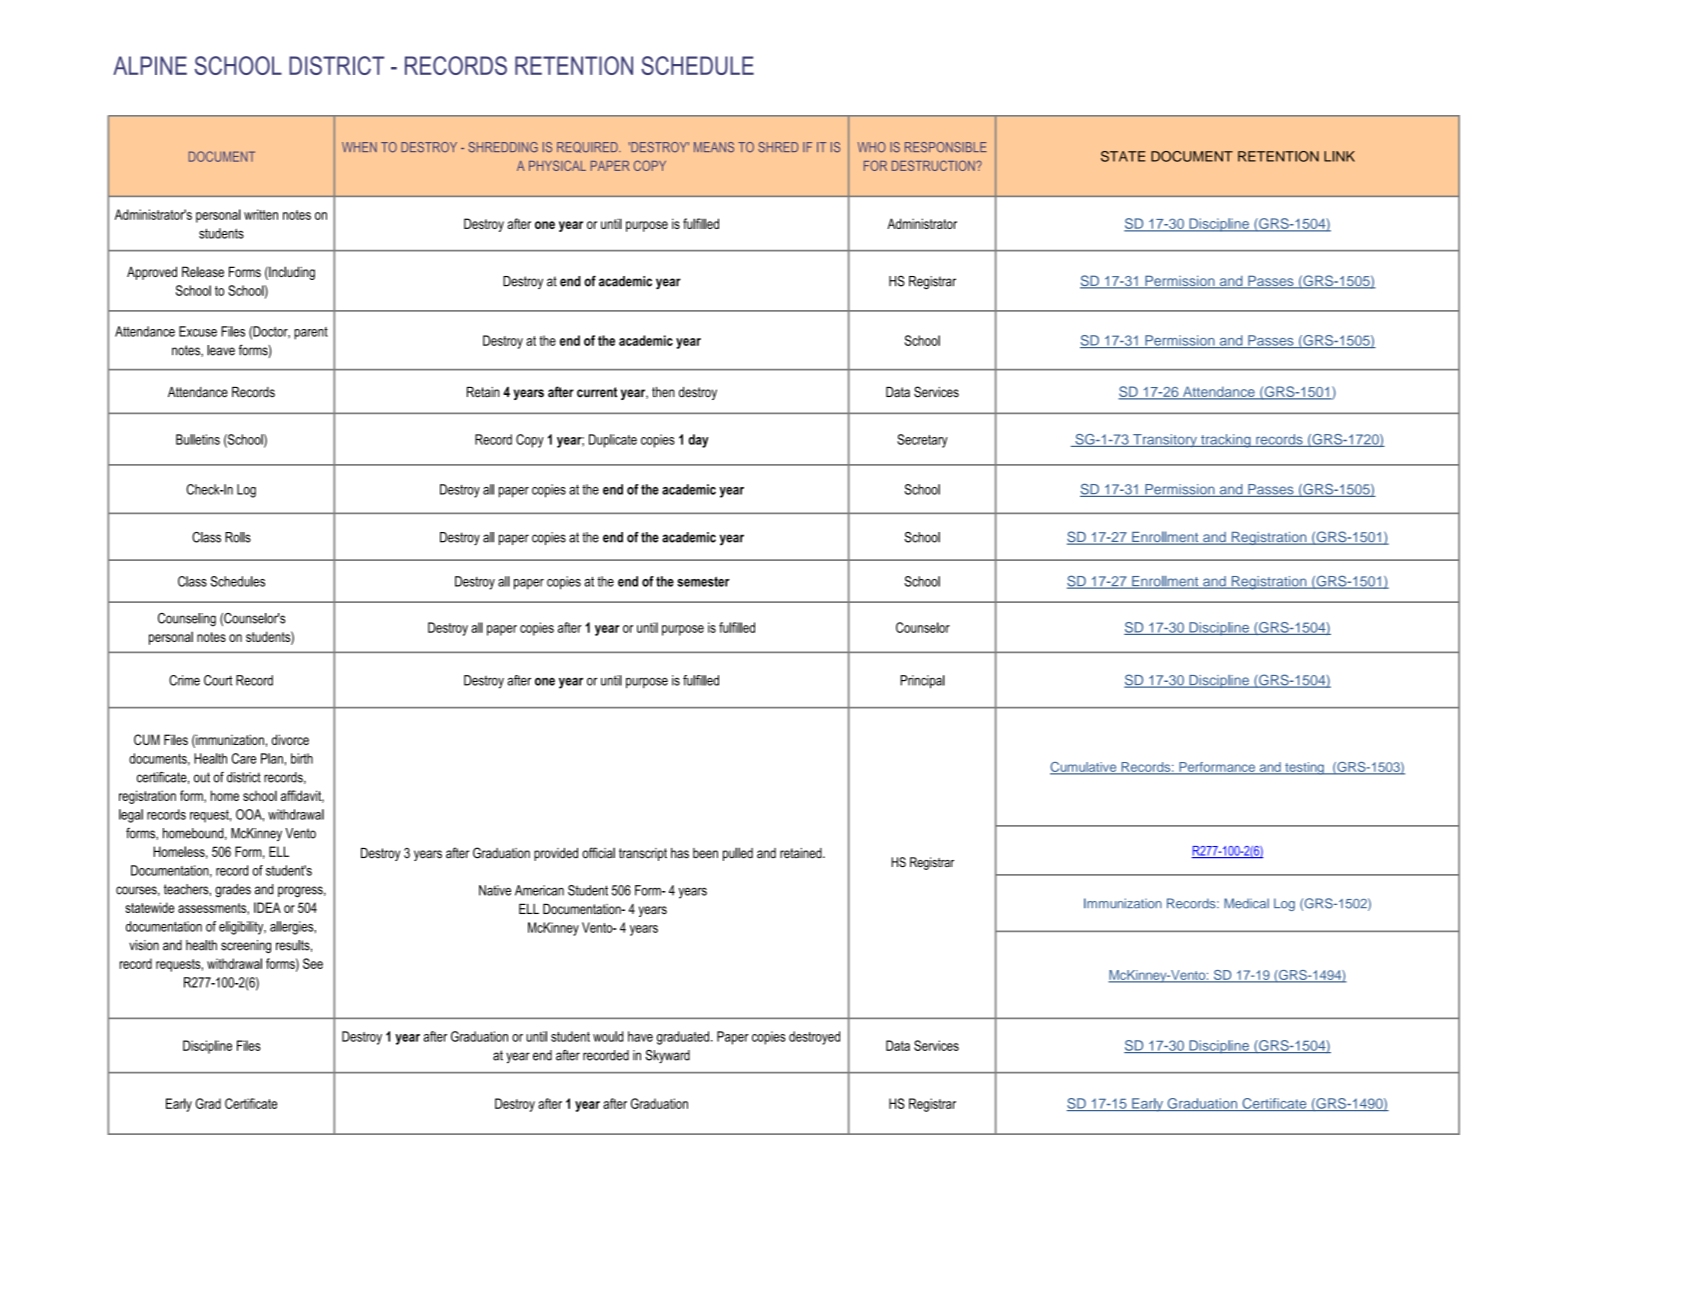 Image resolution: width=1686 pixels, height=1303 pixels. What do you see at coordinates (1339, 156) in the image?
I see `LINK` at bounding box center [1339, 156].
